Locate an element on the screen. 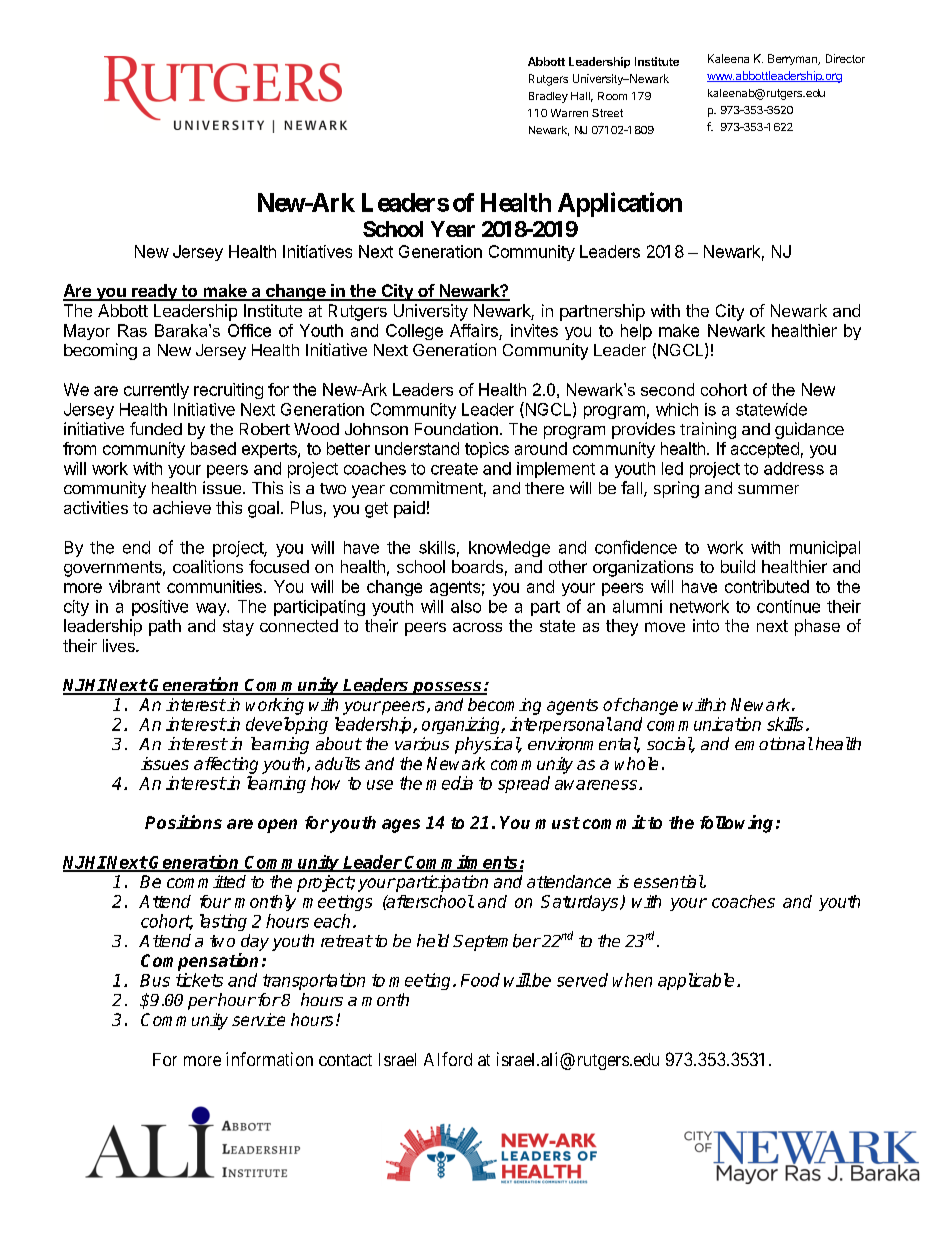 The height and width of the screenshot is (1233, 952). Foundation is located at coordinates (456, 428).
